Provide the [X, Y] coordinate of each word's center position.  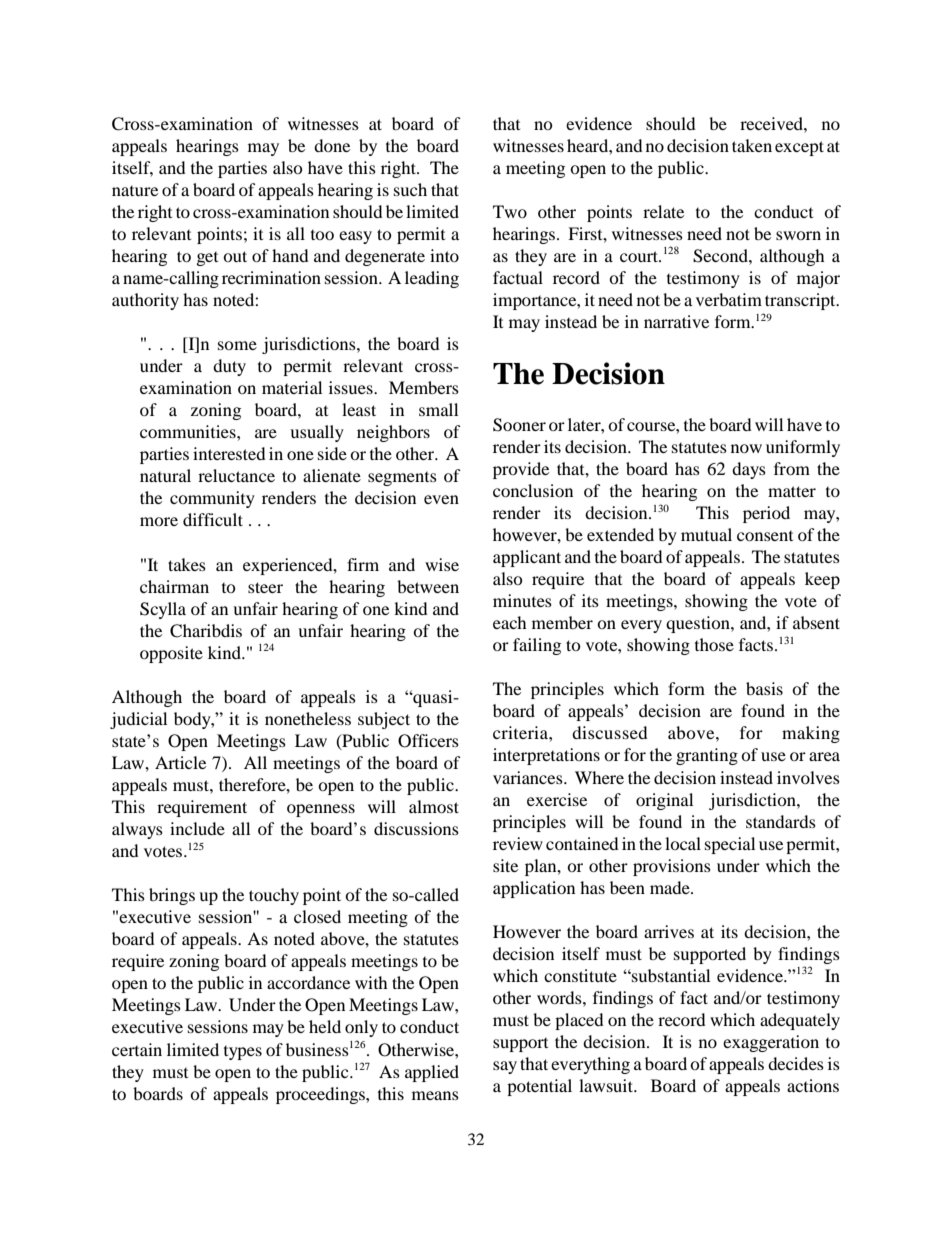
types [243, 1053]
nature [135, 191]
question [699, 624]
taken [752, 145]
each [510, 622]
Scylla [163, 610]
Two [510, 211]
